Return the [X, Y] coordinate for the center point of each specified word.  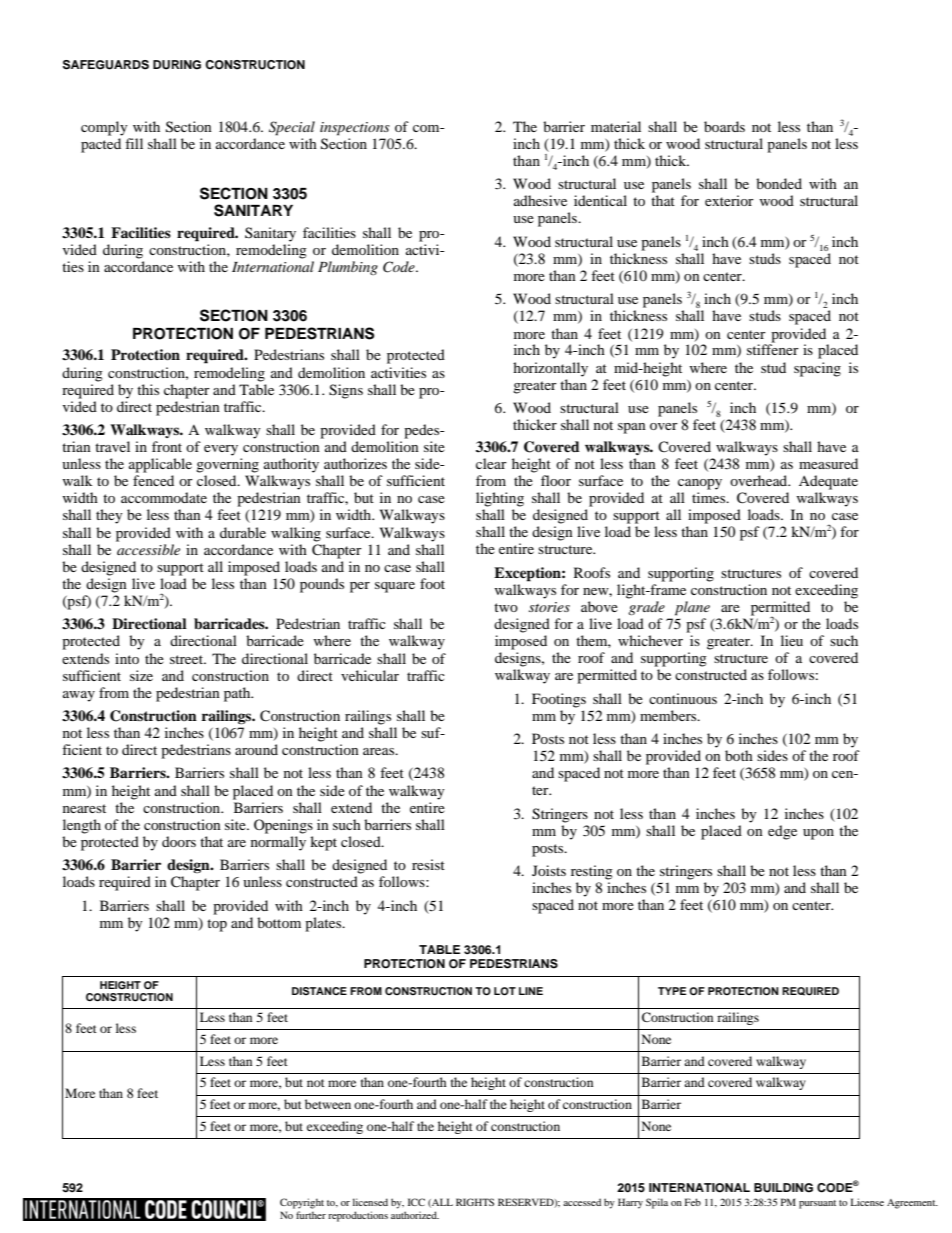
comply [104, 128]
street [188, 659]
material [616, 126]
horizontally [550, 369]
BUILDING [783, 1188]
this [148, 389]
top [217, 925]
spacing [817, 369]
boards [724, 126]
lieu [792, 640]
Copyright [302, 1203]
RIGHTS [475, 1202]
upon [818, 834]
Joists [549, 870]
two [506, 607]
